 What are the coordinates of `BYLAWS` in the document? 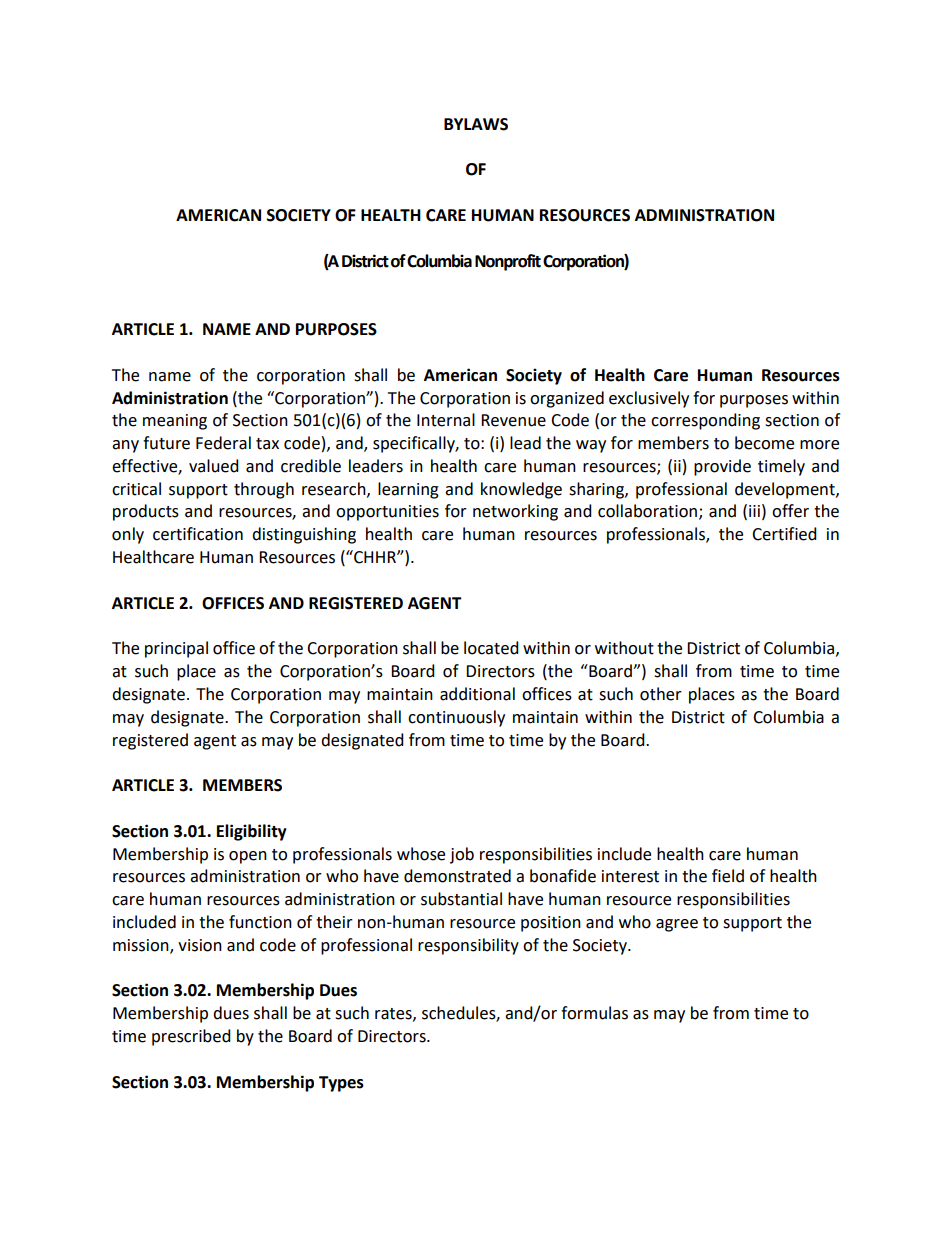 It's located at (476, 124).
